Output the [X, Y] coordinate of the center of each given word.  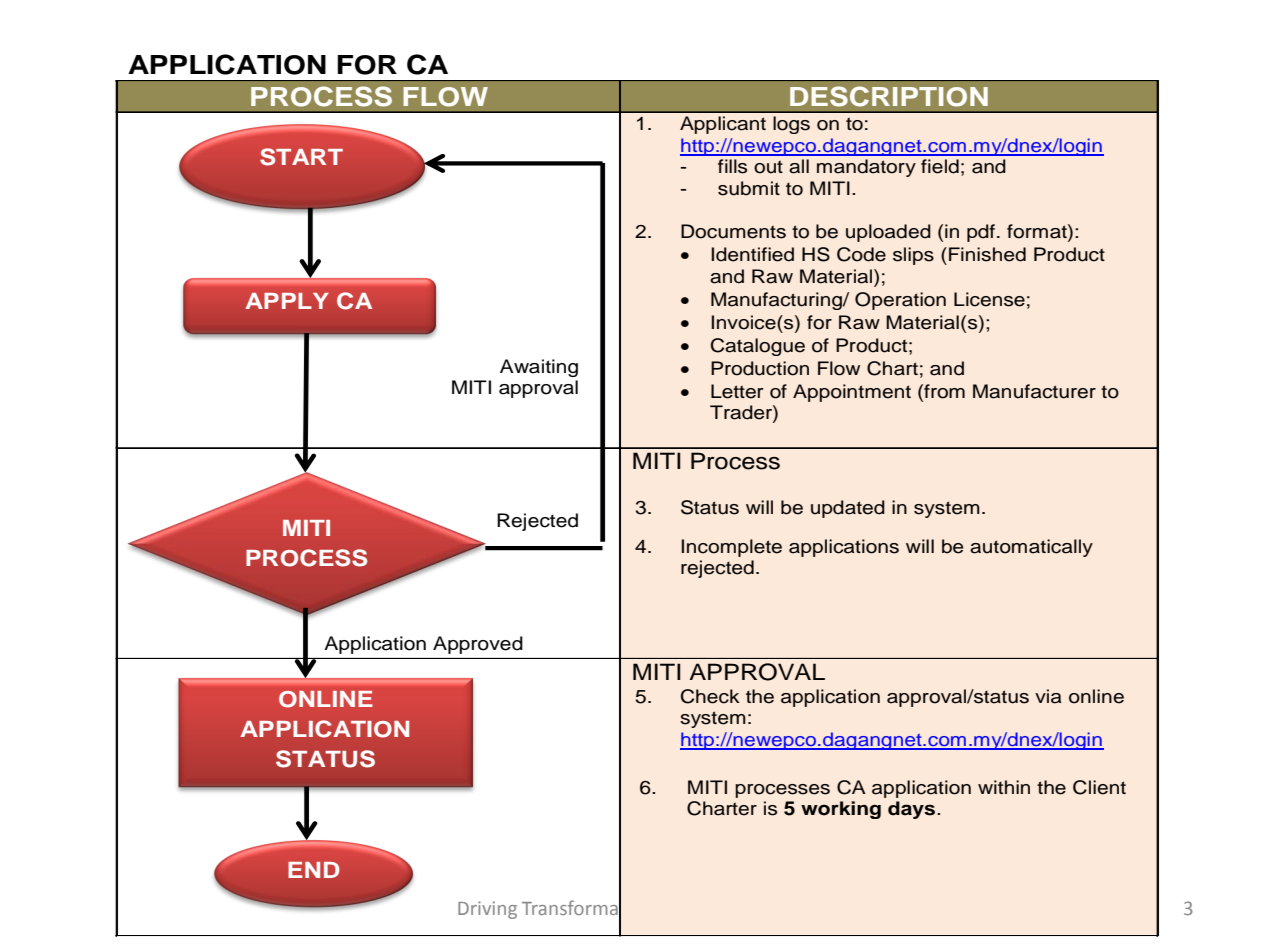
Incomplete [731, 548]
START [301, 157]
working [841, 810]
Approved [478, 645]
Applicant [723, 125]
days [911, 810]
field [940, 166]
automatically [1031, 548]
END [314, 870]
